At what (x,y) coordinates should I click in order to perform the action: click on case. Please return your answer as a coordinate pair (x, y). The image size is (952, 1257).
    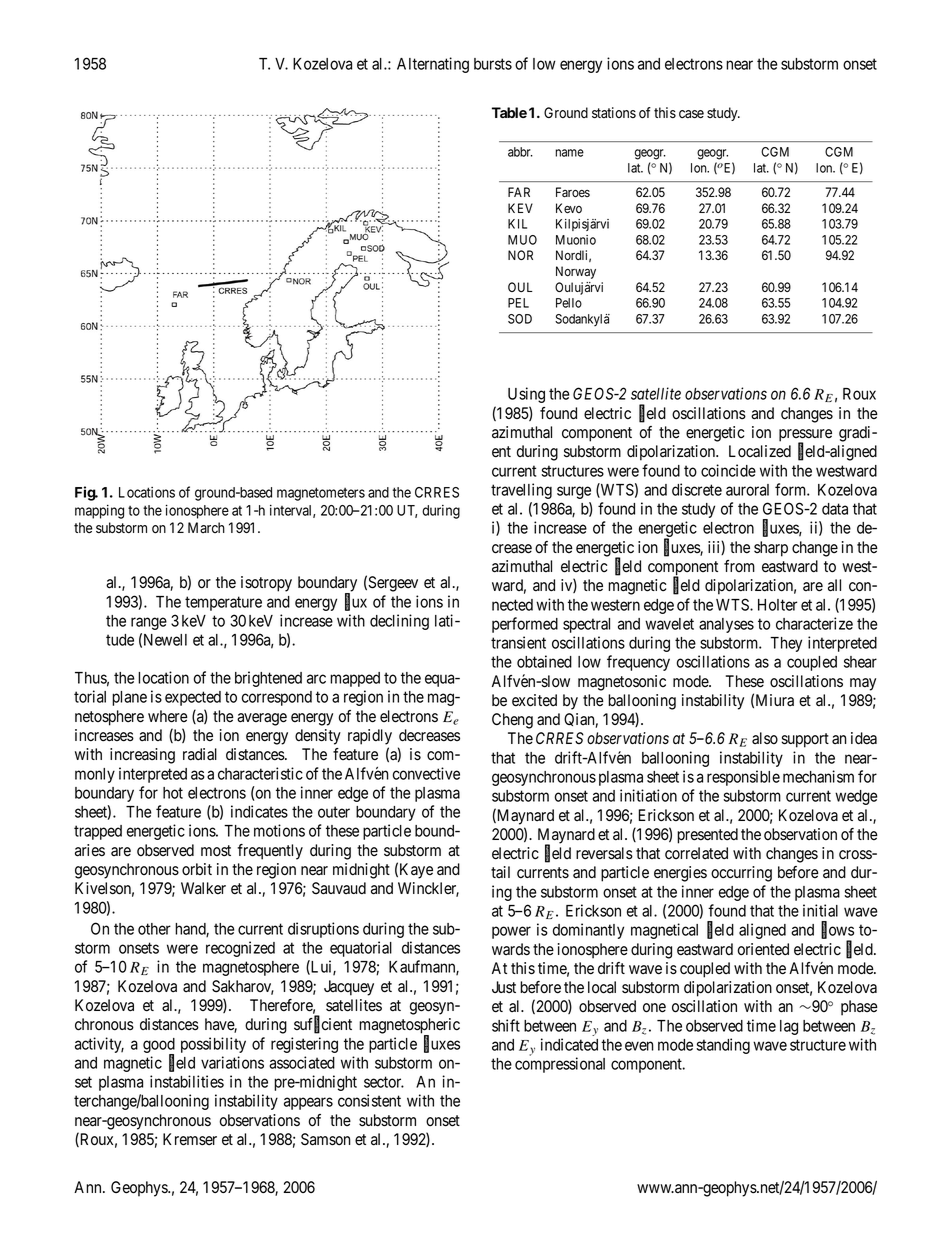
    Looking at the image, I should click on (691, 114).
